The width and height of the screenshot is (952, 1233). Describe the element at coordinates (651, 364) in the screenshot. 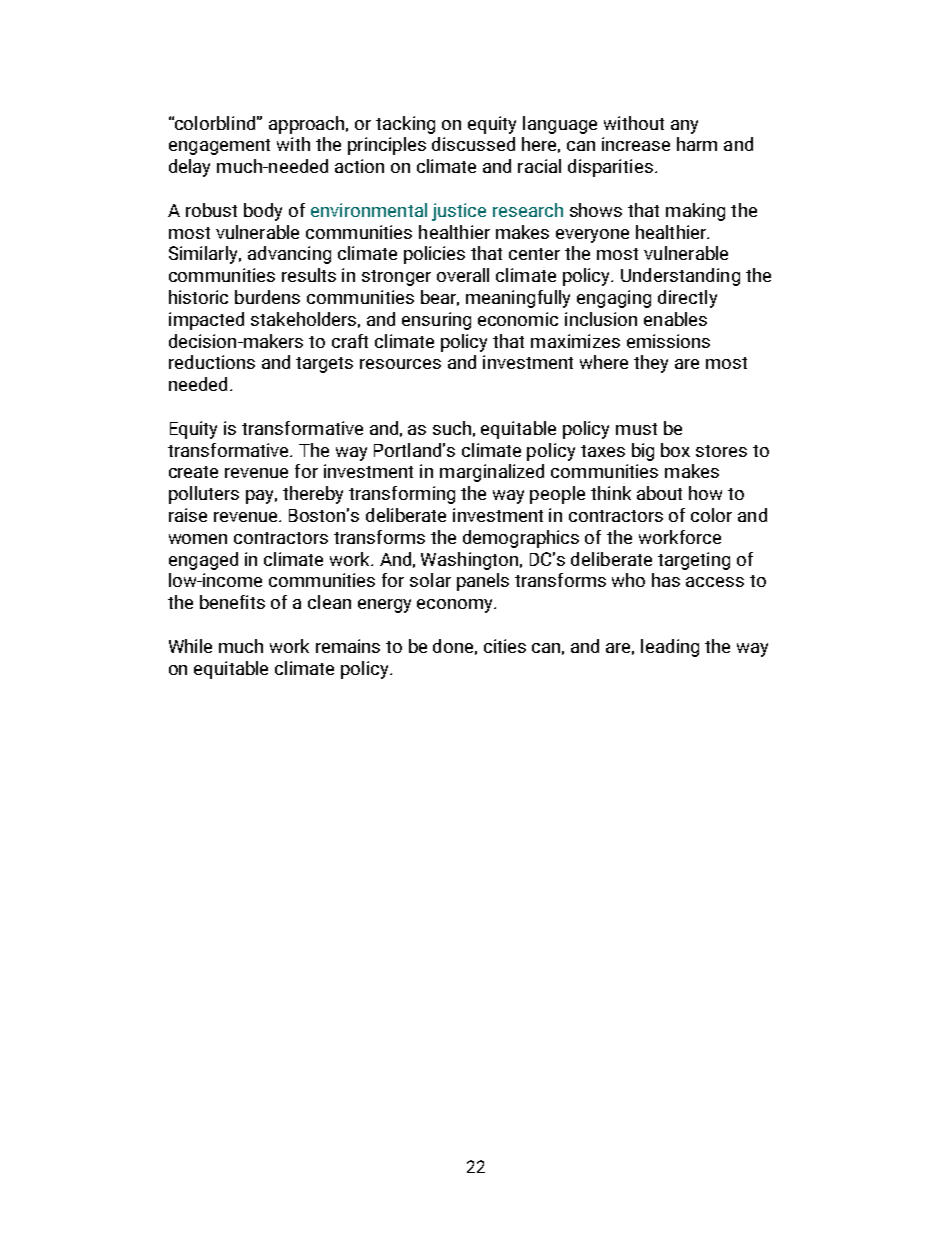

I see `they` at that location.
